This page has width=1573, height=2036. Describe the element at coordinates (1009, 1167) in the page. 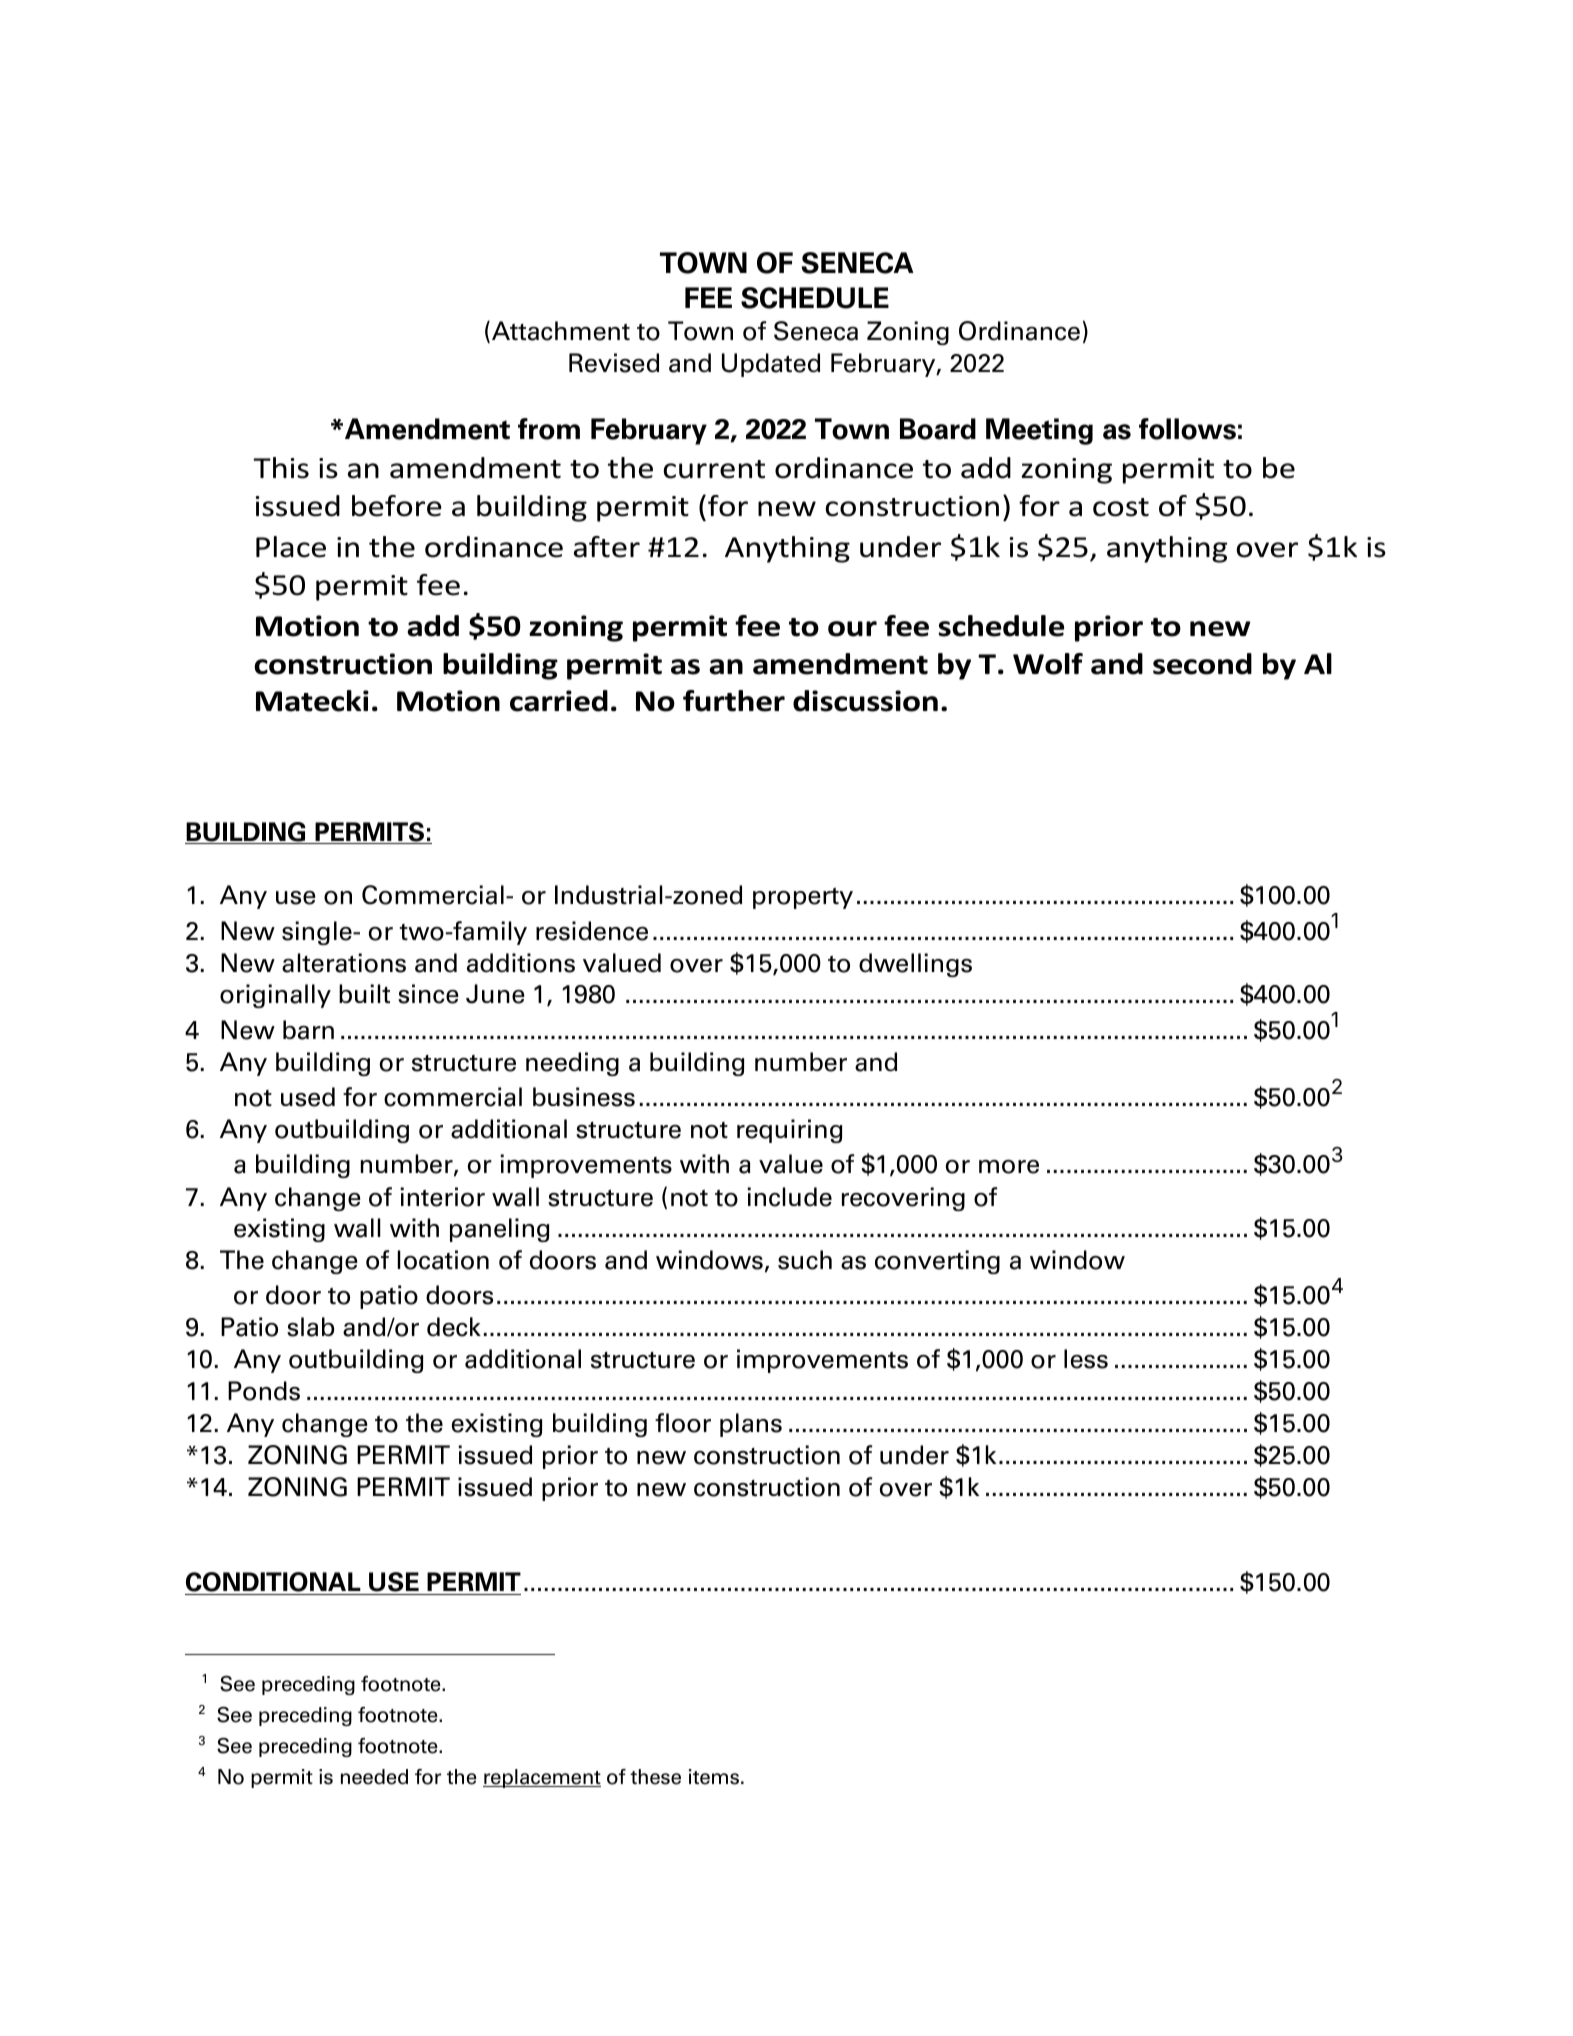

I see `more` at that location.
